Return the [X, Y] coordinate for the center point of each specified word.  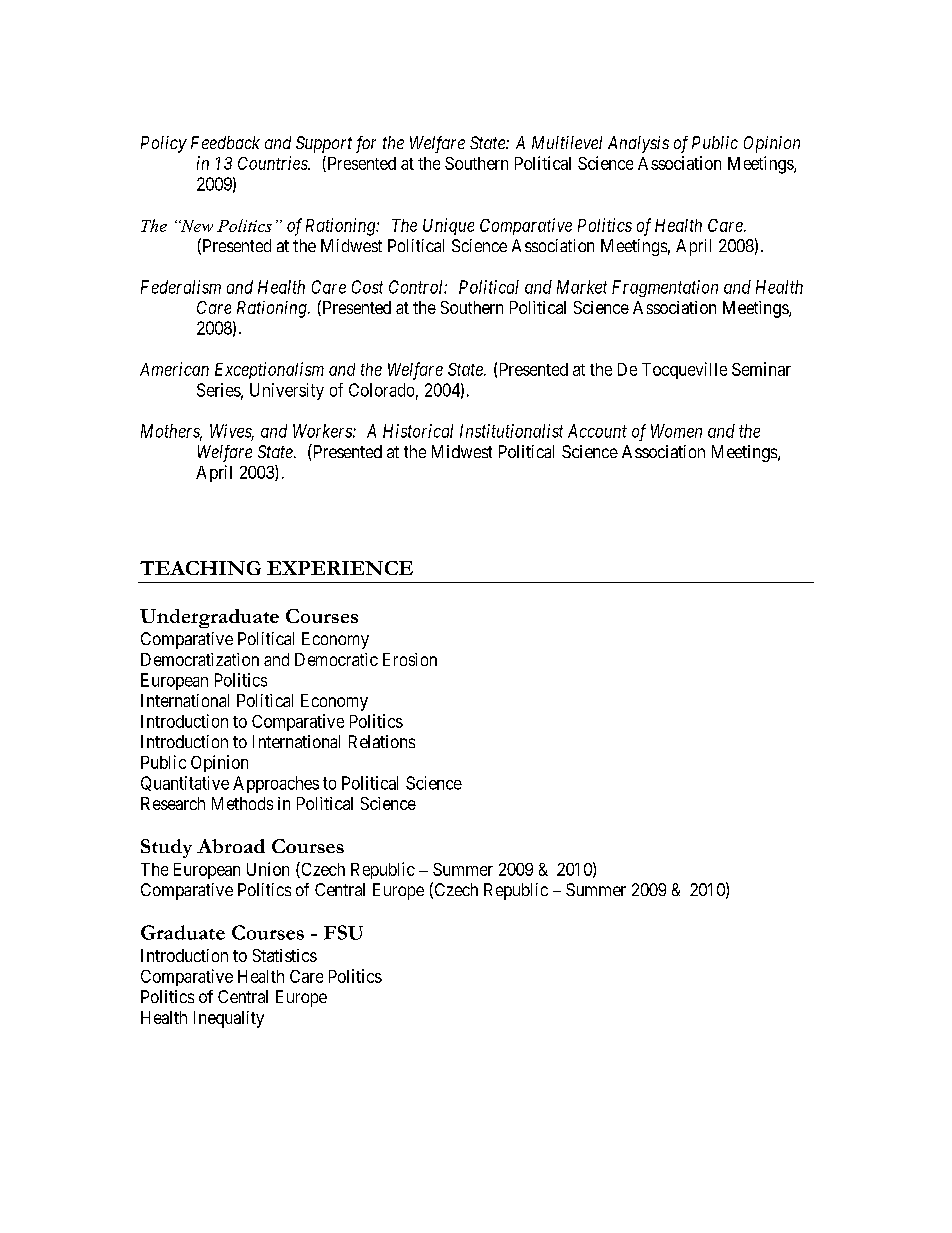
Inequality [229, 1019]
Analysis [638, 144]
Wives [232, 432]
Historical [418, 431]
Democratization [200, 659]
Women [676, 431]
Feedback [225, 142]
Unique [448, 226]
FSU [343, 932]
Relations [382, 741]
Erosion [410, 659]
